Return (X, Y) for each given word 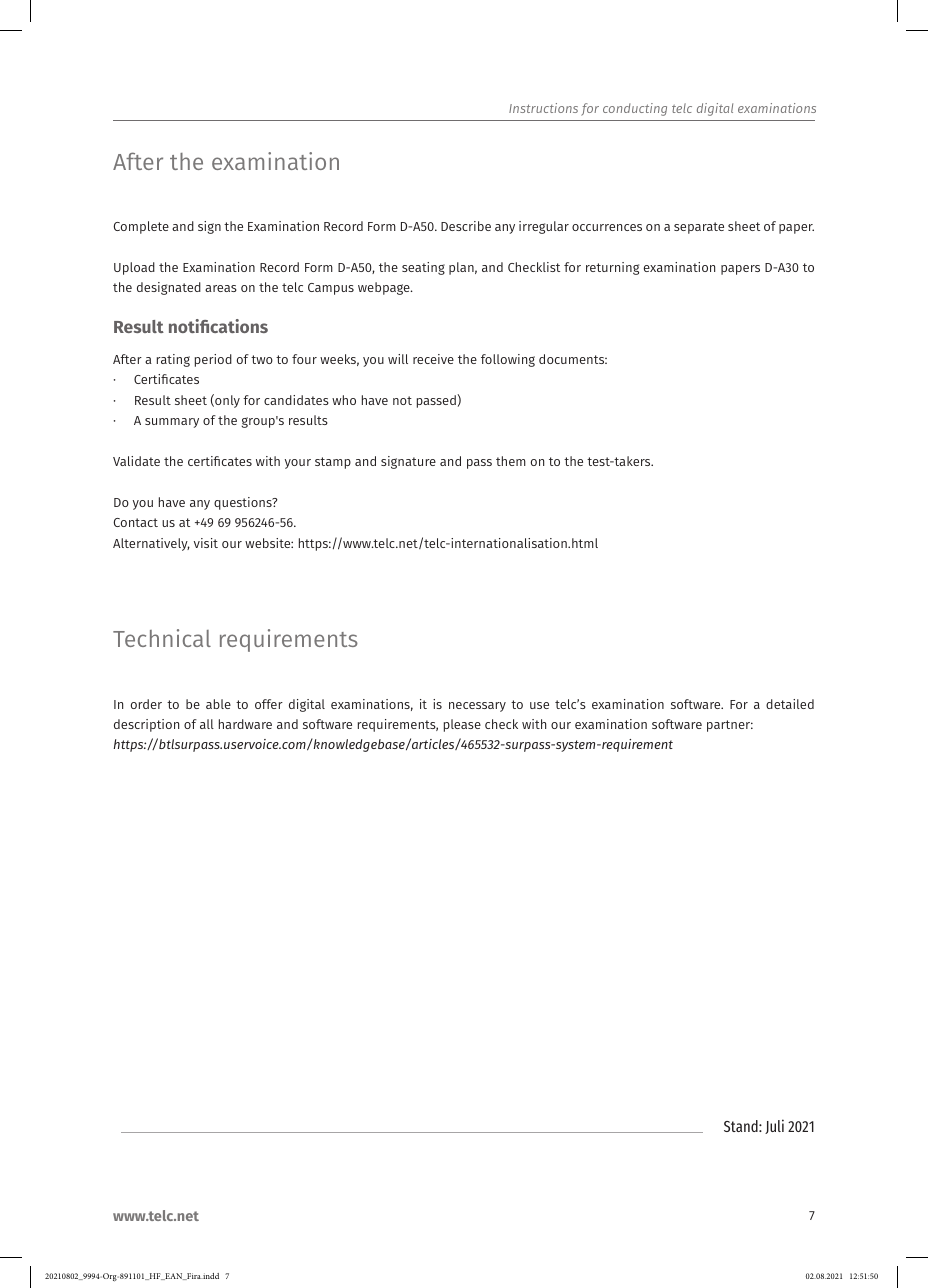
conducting (635, 109)
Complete (141, 227)
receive (433, 359)
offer (269, 704)
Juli (774, 1126)
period (213, 360)
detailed (790, 704)
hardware (245, 724)
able (218, 704)
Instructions (543, 108)
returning (612, 268)
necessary (477, 707)
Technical (162, 638)
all (207, 724)
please (462, 725)
